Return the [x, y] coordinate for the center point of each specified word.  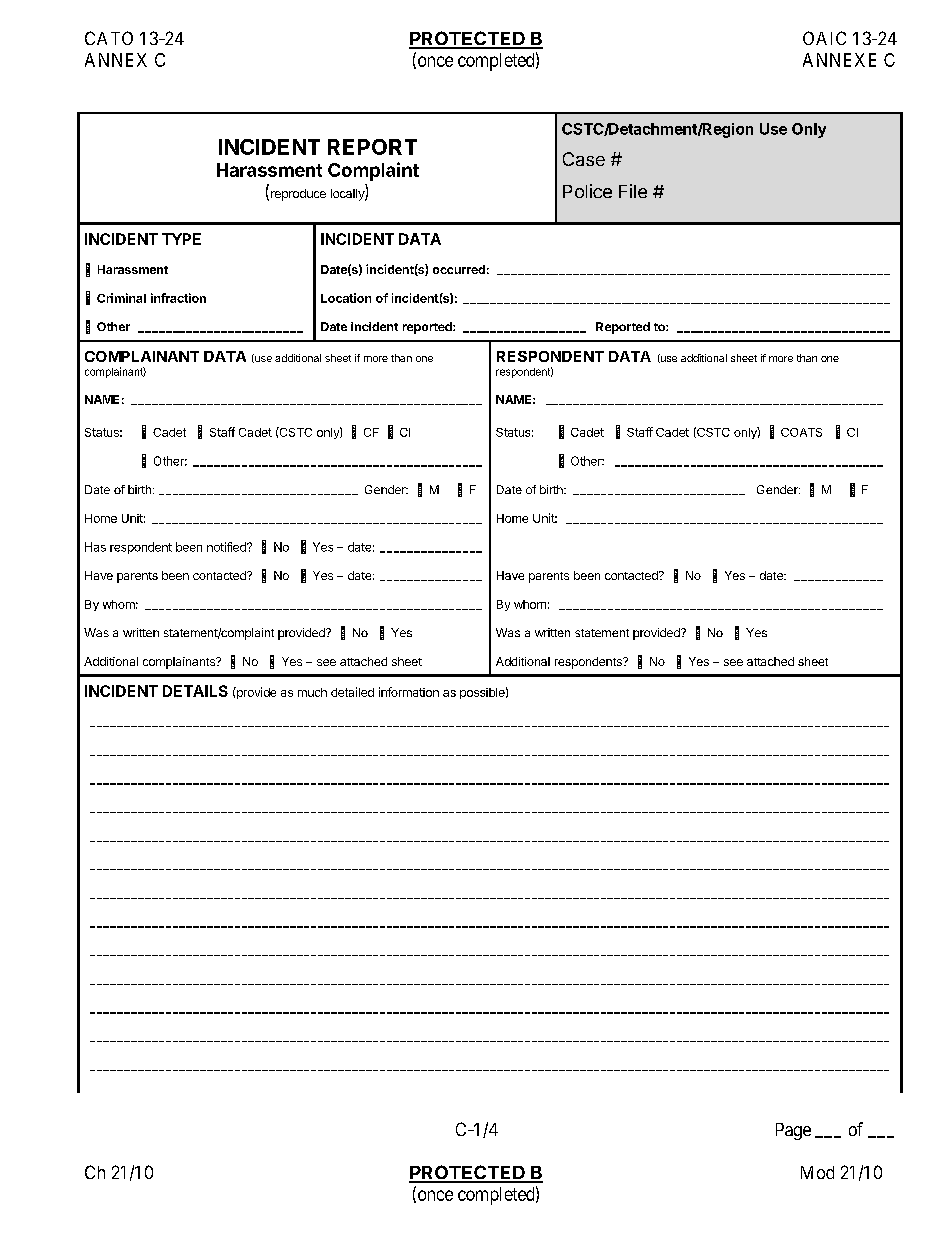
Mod [817, 1172]
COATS [801, 432]
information [409, 692]
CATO [109, 38]
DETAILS [195, 691]
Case [584, 159]
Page [793, 1131]
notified [227, 547]
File [633, 191]
